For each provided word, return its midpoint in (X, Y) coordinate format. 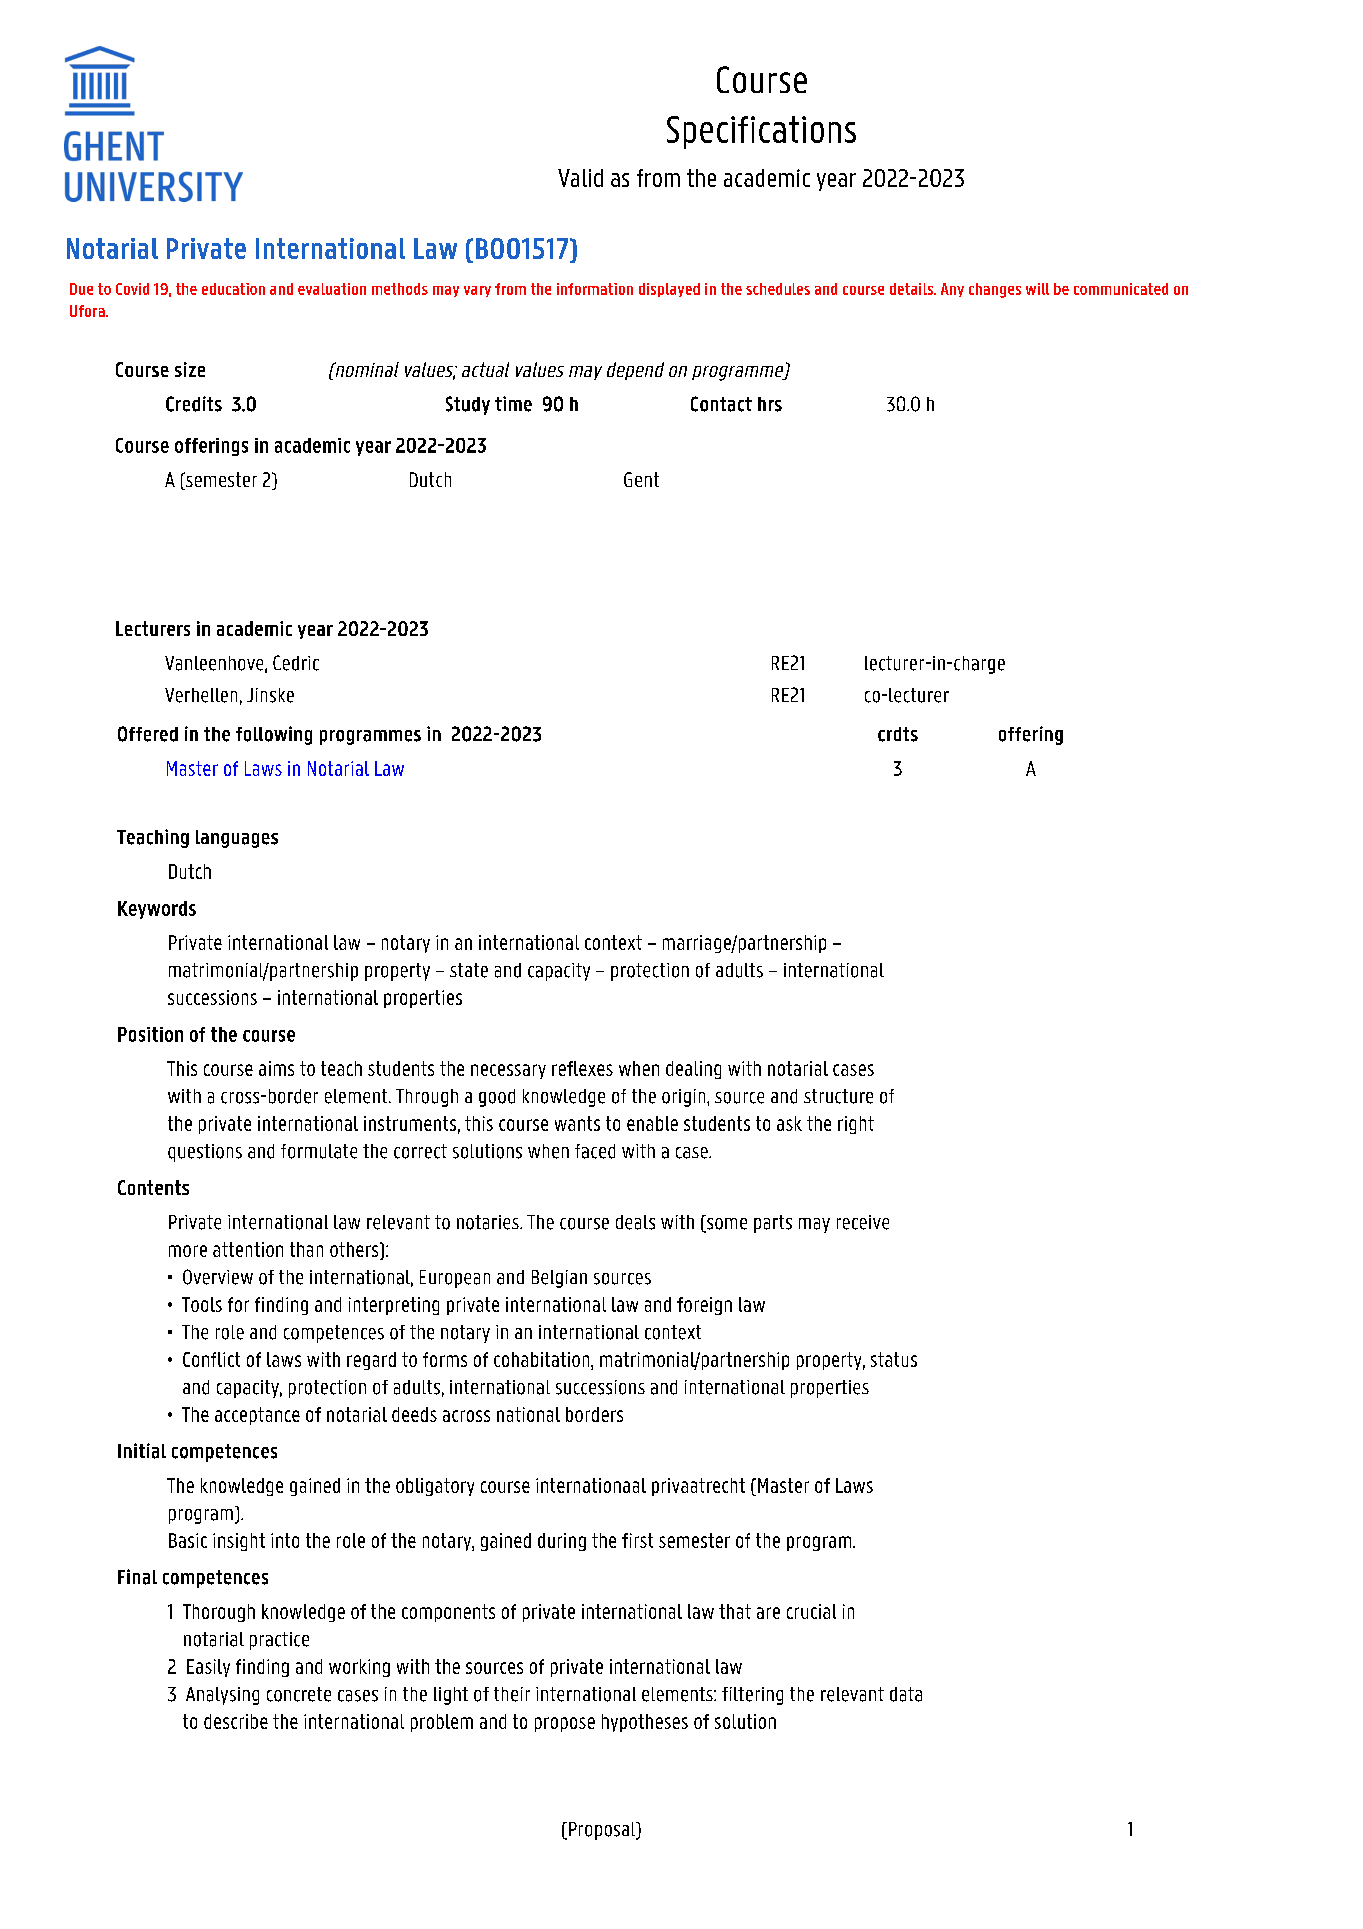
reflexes (582, 1068)
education (233, 289)
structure (838, 1096)
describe (236, 1721)
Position (150, 1034)
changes (995, 290)
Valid (580, 178)
